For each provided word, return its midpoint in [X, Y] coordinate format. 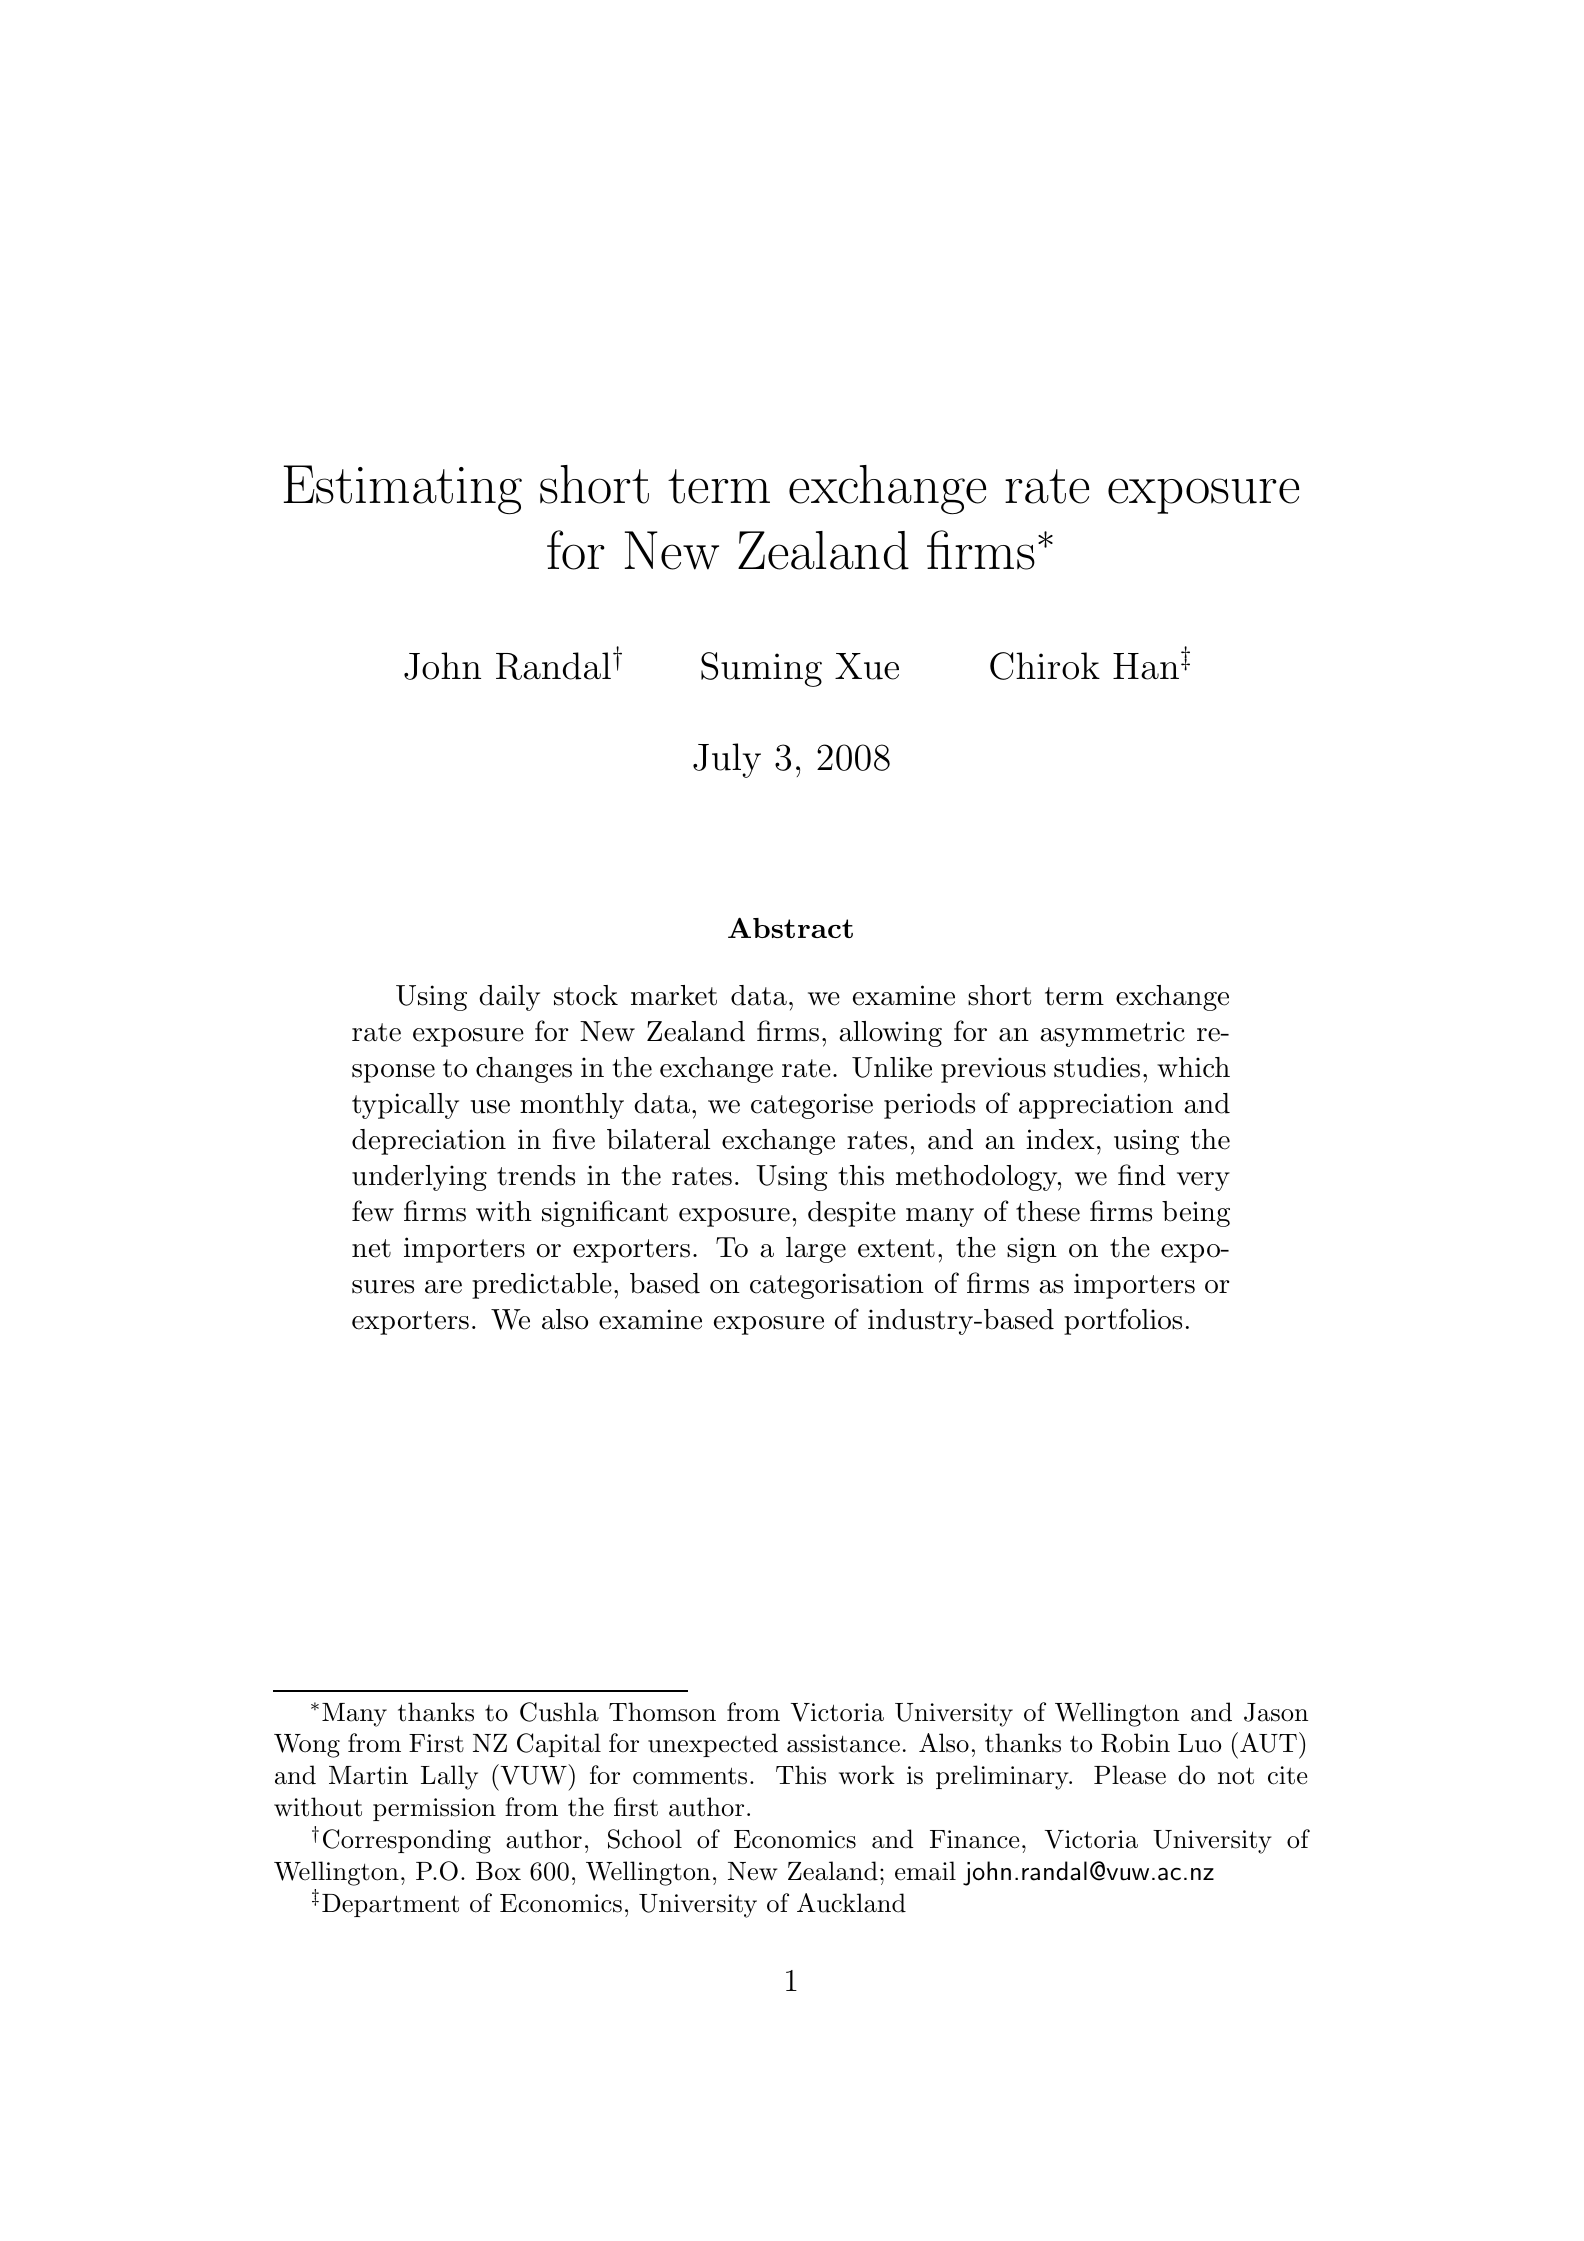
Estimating [403, 490]
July [727, 760]
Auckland [851, 1903]
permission [434, 1809]
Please [1130, 1775]
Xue [867, 666]
